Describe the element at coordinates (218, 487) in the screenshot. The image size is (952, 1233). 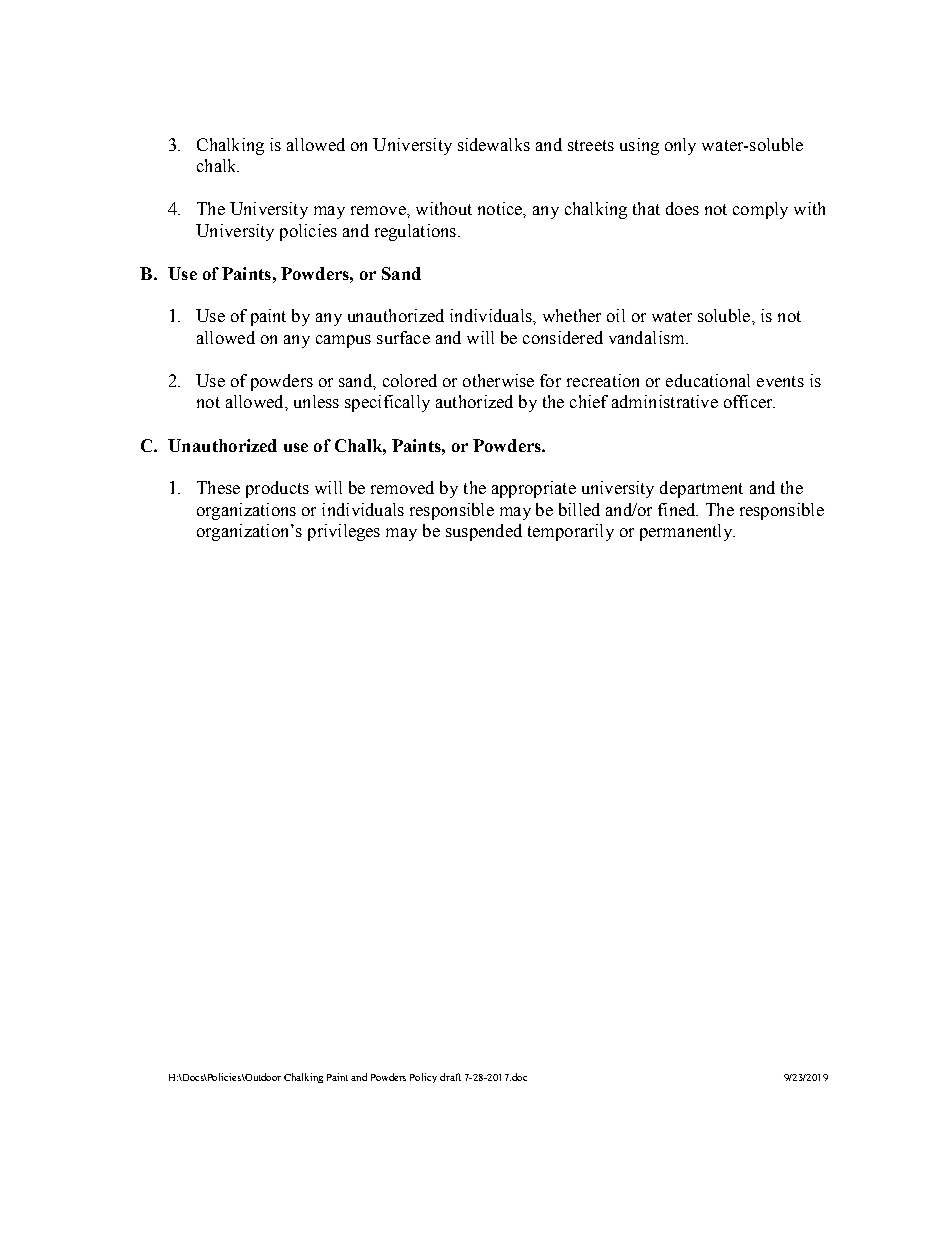
I see `These` at that location.
